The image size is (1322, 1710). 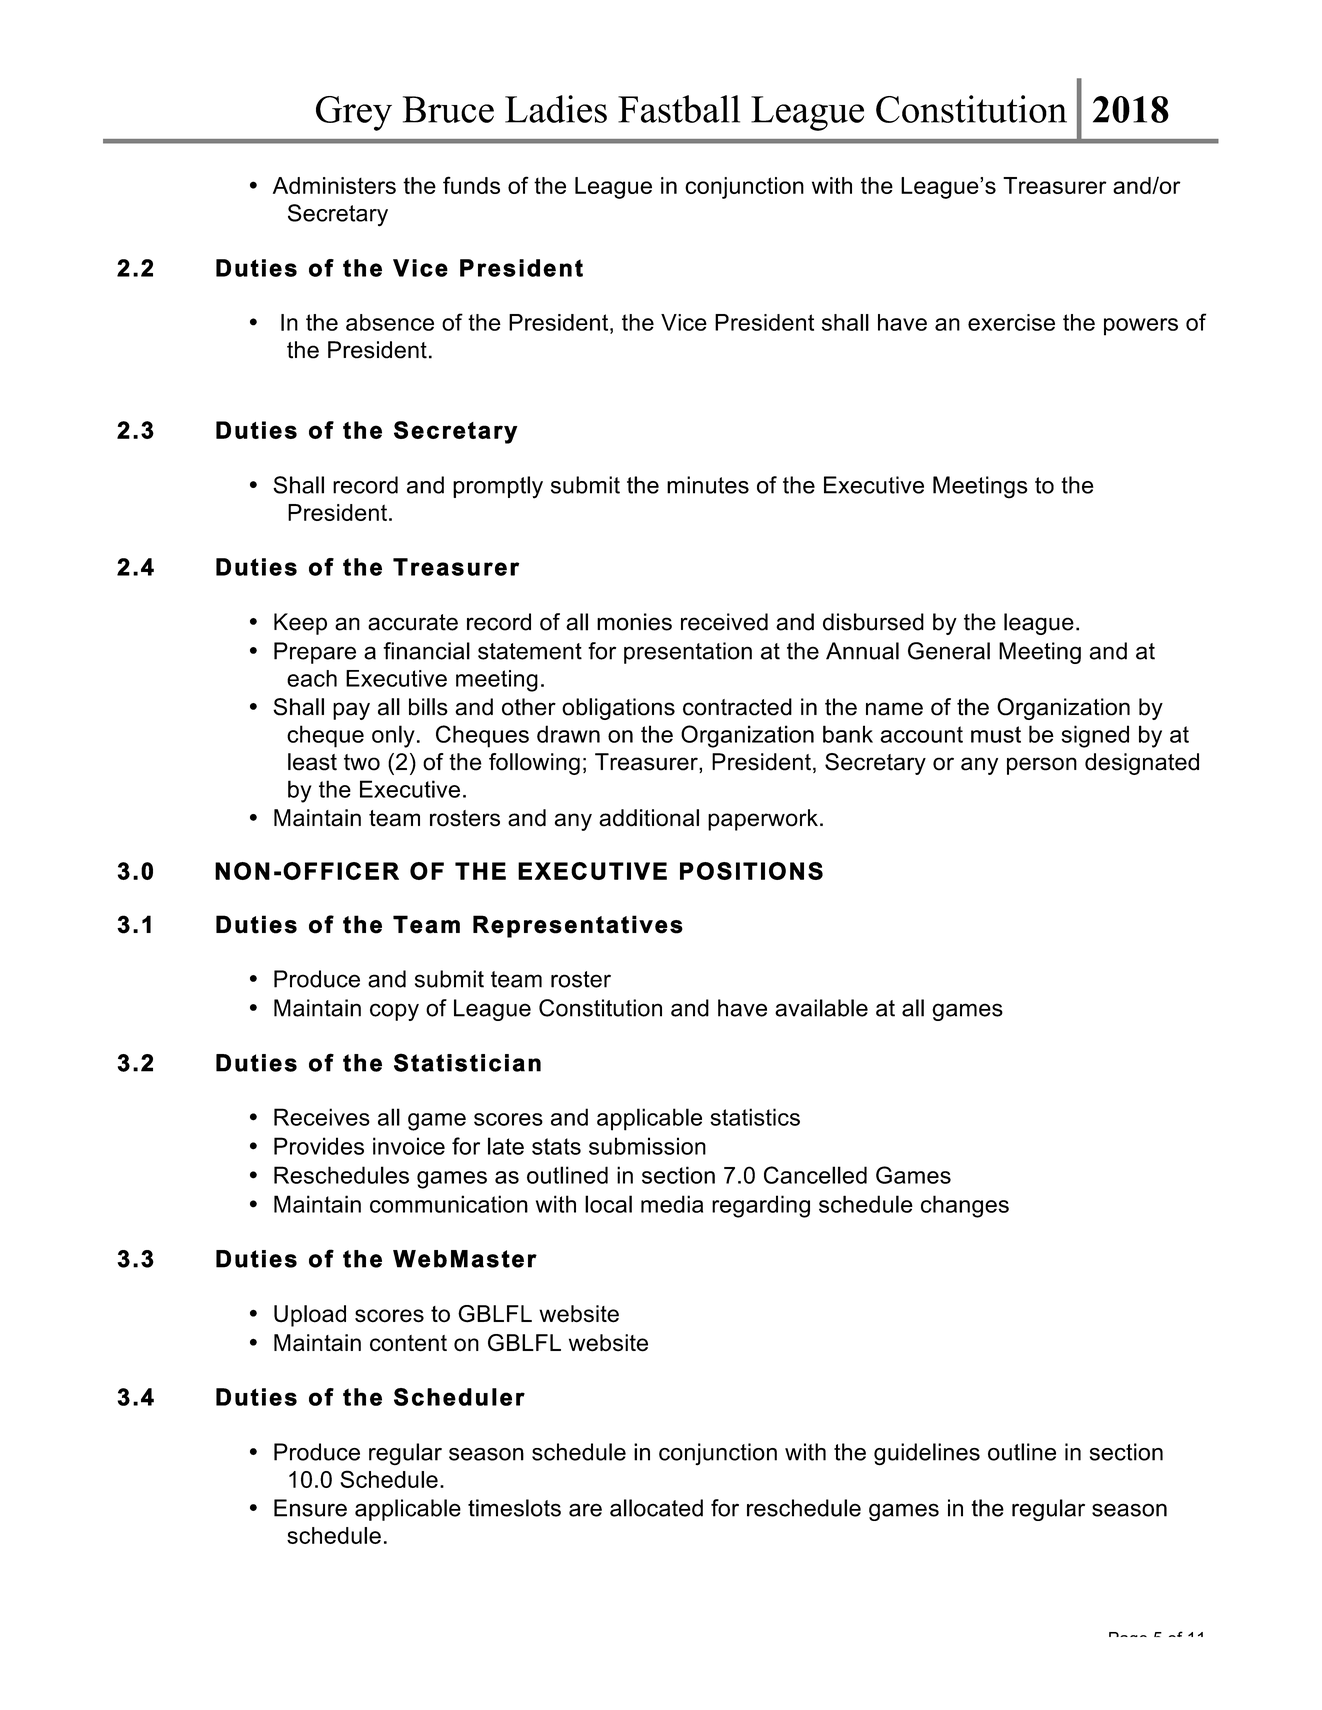 I want to click on Ensure, so click(x=310, y=1508).
